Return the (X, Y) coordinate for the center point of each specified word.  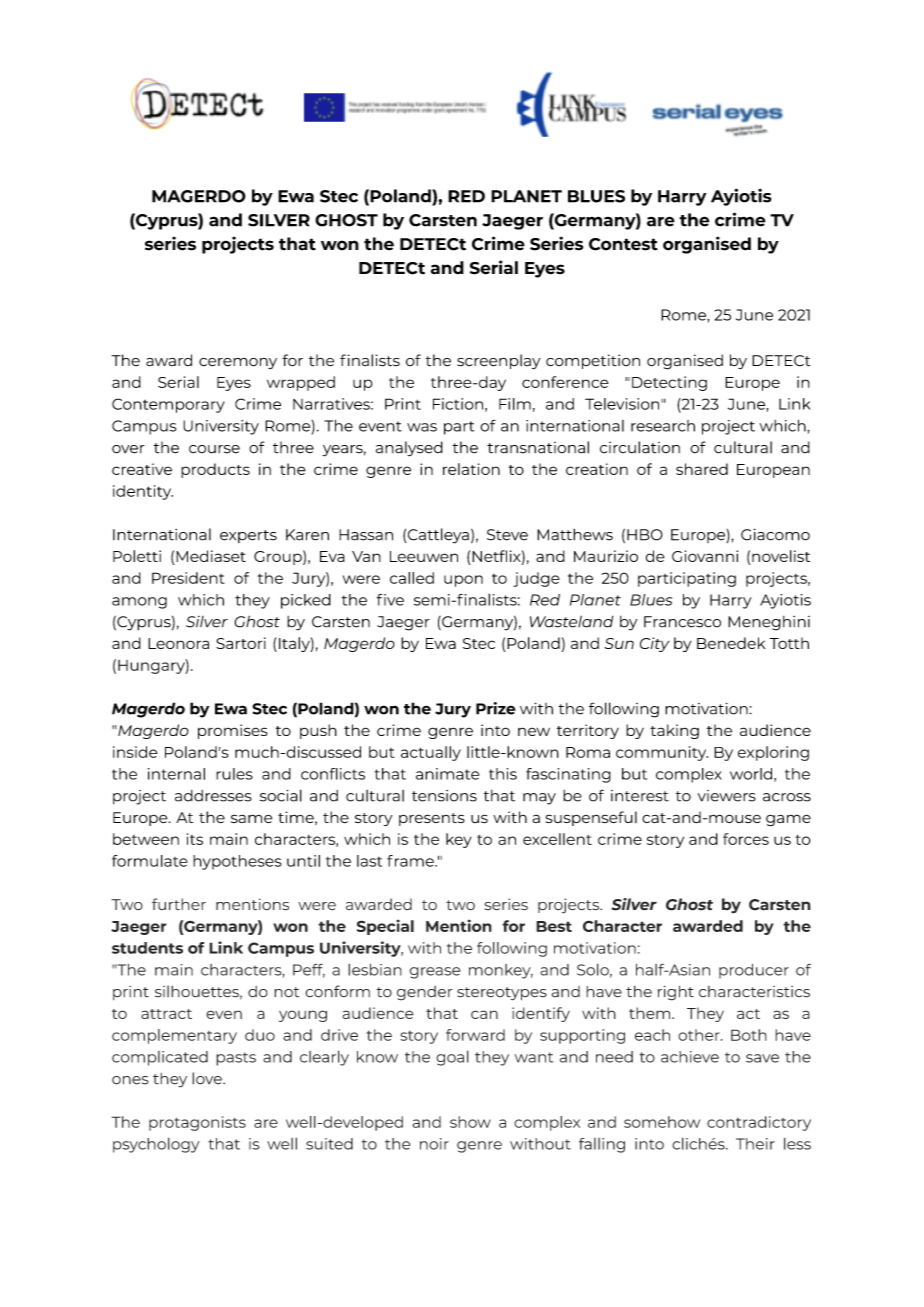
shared (702, 469)
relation (471, 469)
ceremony (238, 364)
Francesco (682, 622)
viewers (727, 796)
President (188, 578)
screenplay (499, 362)
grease (435, 973)
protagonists (197, 1123)
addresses (213, 796)
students (147, 948)
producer (754, 971)
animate (447, 774)
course (214, 449)
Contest (623, 244)
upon (463, 581)
